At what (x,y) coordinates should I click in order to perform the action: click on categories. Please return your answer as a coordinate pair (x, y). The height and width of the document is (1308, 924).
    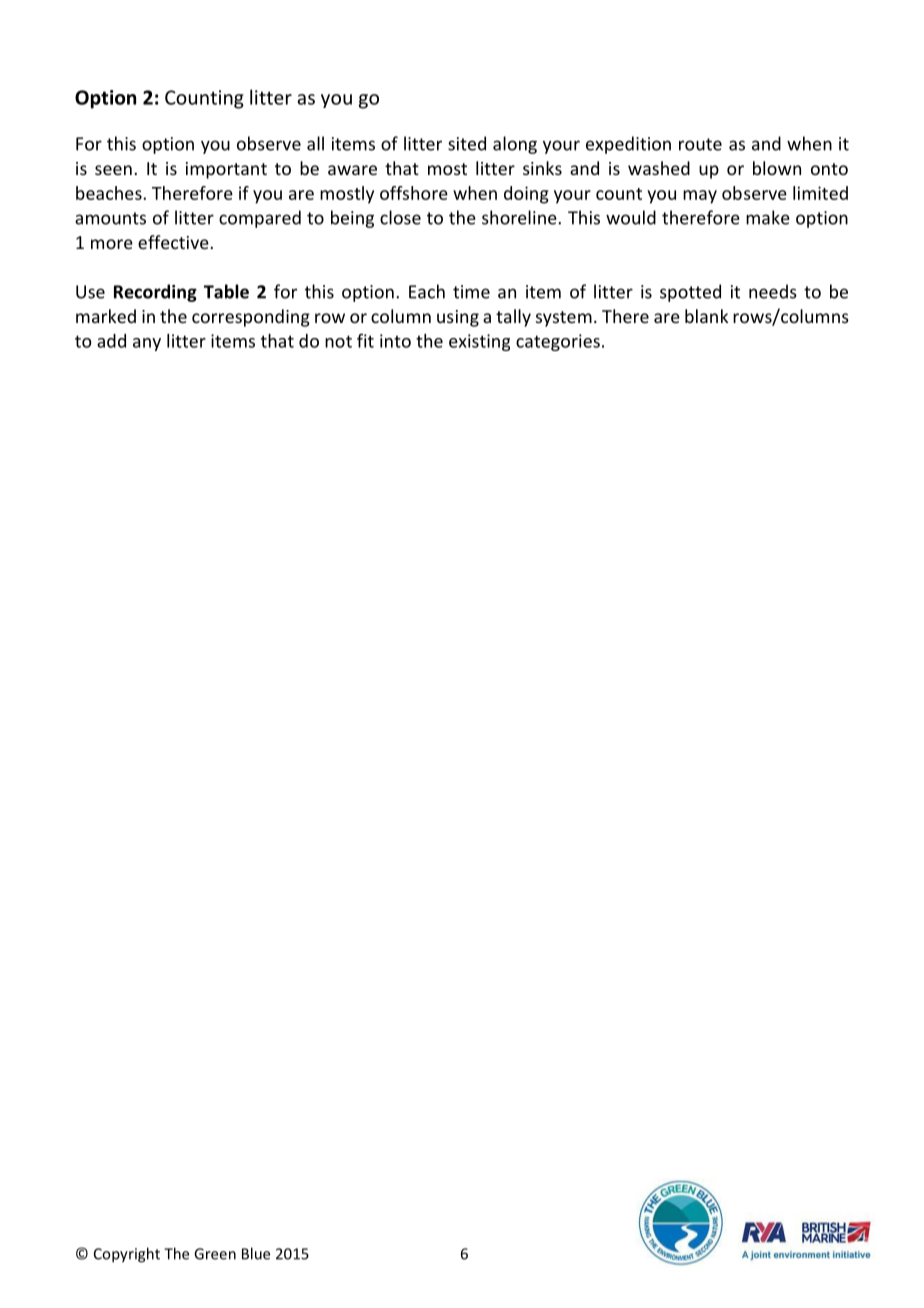
    Looking at the image, I should click on (558, 342).
